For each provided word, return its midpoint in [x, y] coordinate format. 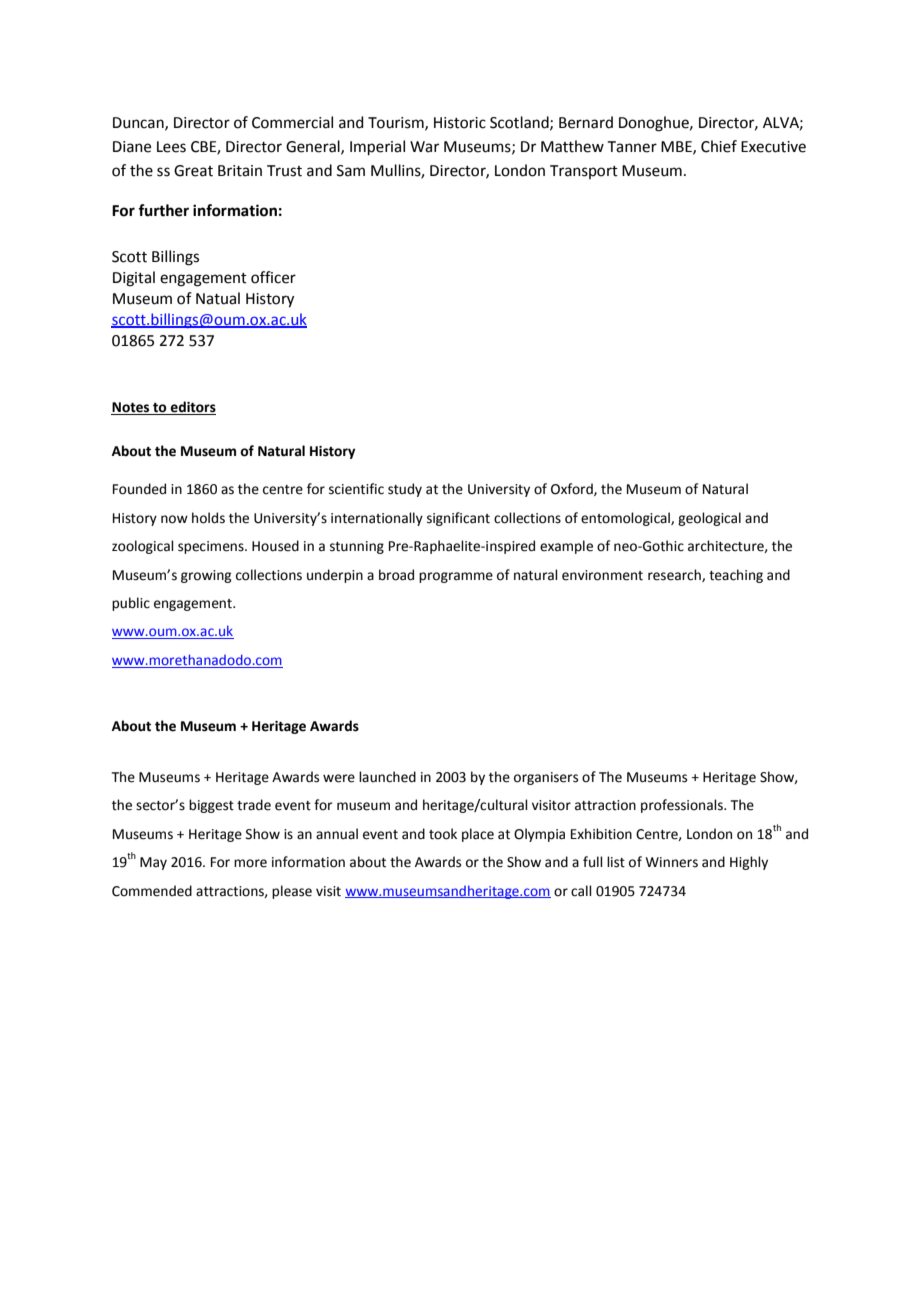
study [405, 490]
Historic [460, 123]
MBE [677, 147]
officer [273, 277]
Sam [351, 171]
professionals [683, 806]
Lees [171, 147]
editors [192, 408]
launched [387, 777]
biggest [211, 806]
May [153, 863]
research [675, 575]
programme [456, 577]
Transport [584, 172]
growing [206, 576]
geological [709, 519]
